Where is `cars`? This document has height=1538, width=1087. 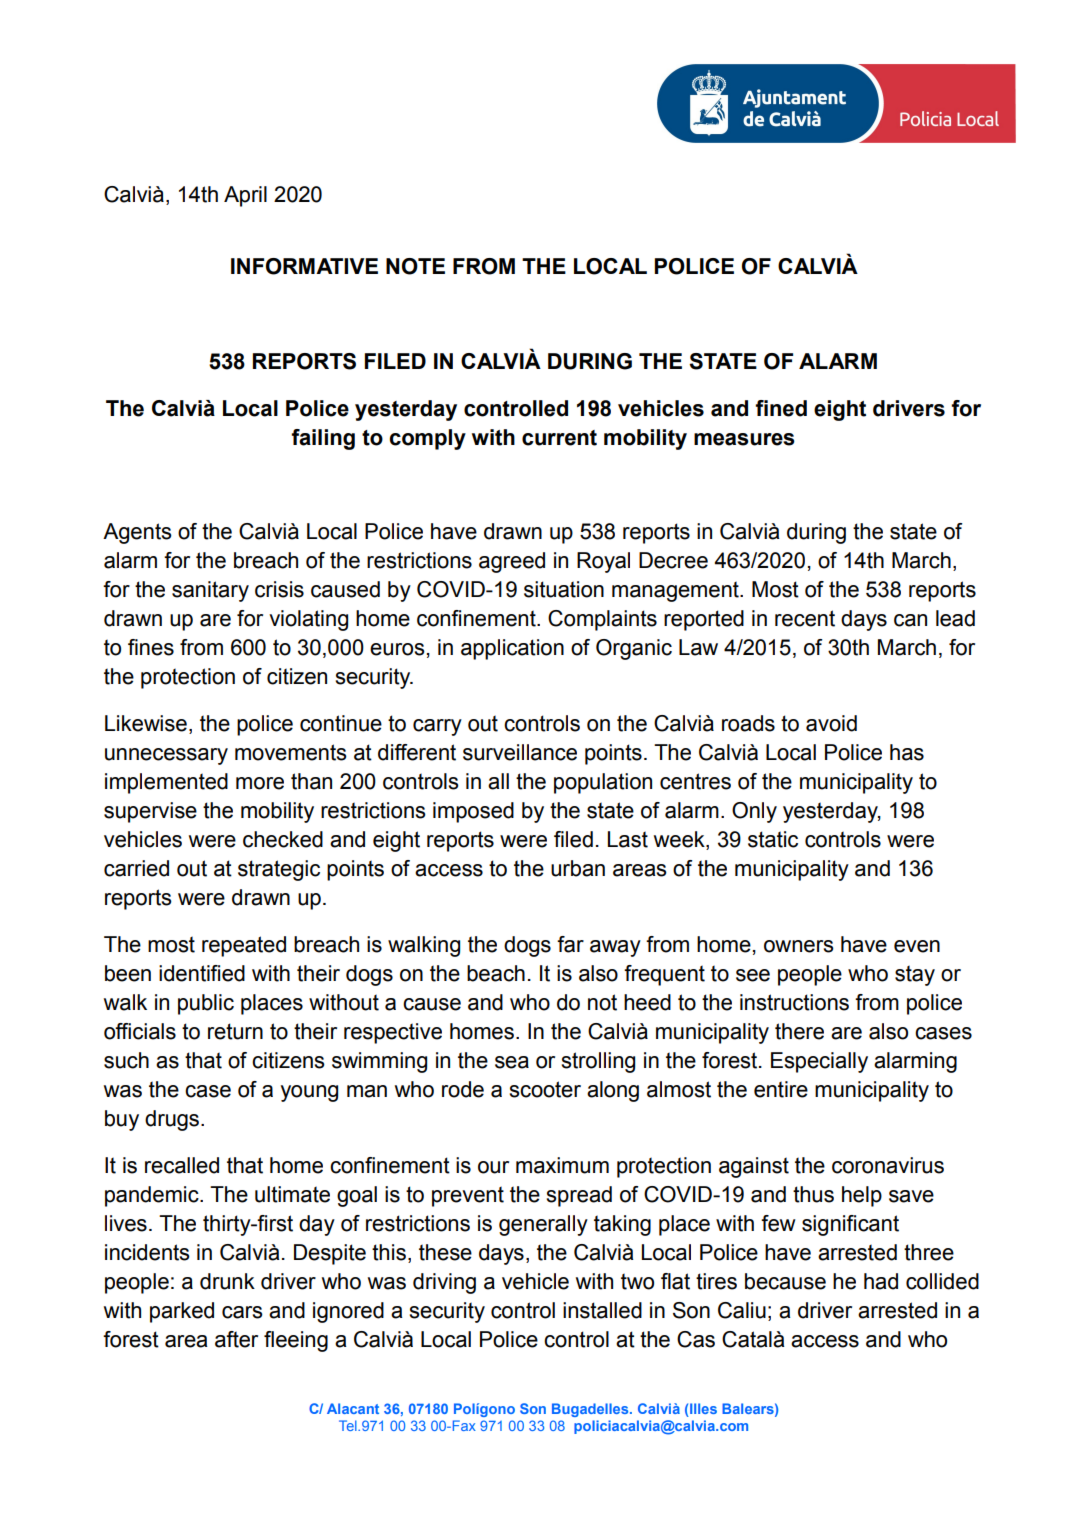 cars is located at coordinates (242, 1312).
